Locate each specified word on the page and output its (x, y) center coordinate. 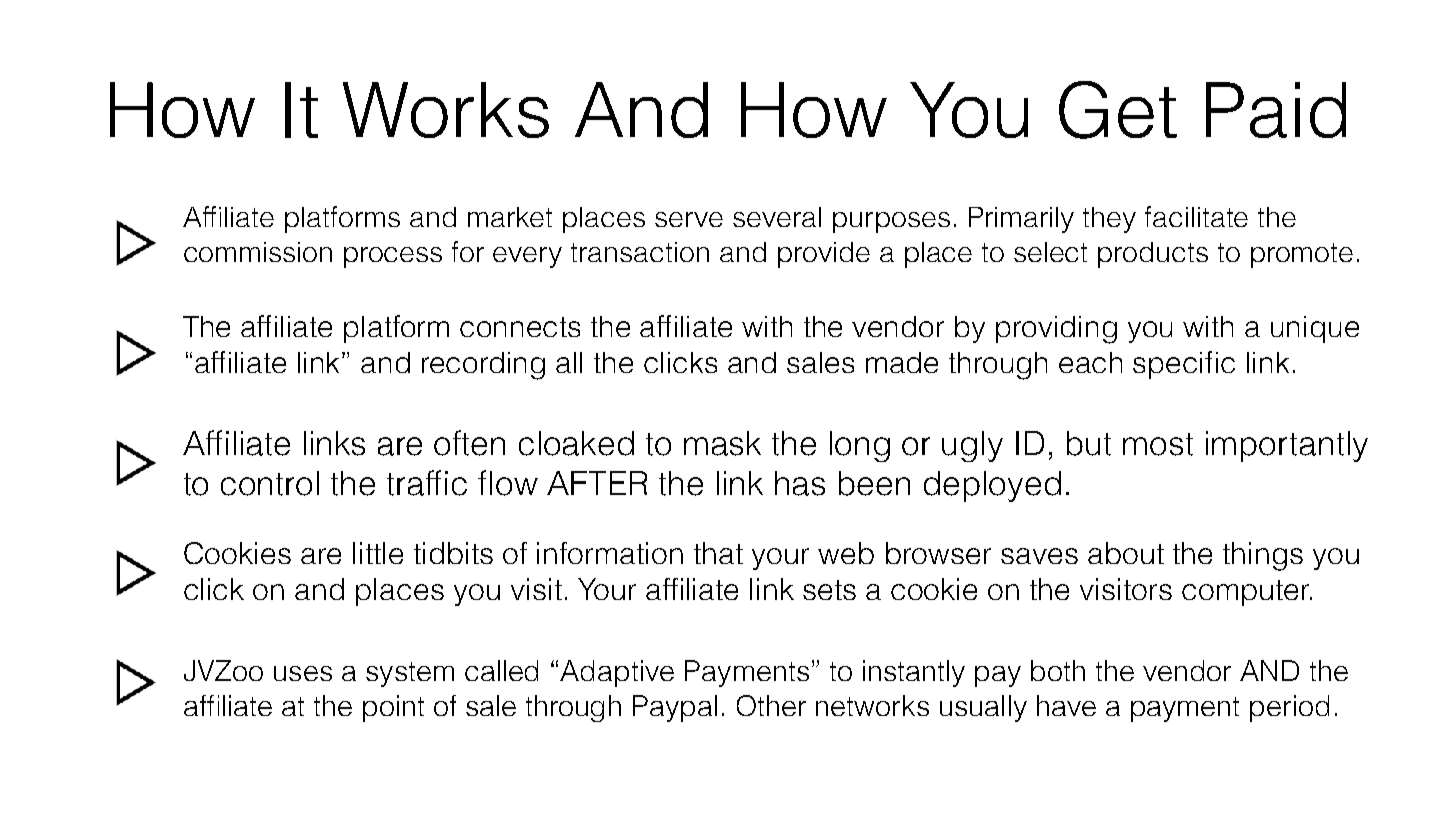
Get (1118, 110)
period (1289, 708)
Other (771, 705)
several (777, 217)
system (410, 674)
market (510, 217)
